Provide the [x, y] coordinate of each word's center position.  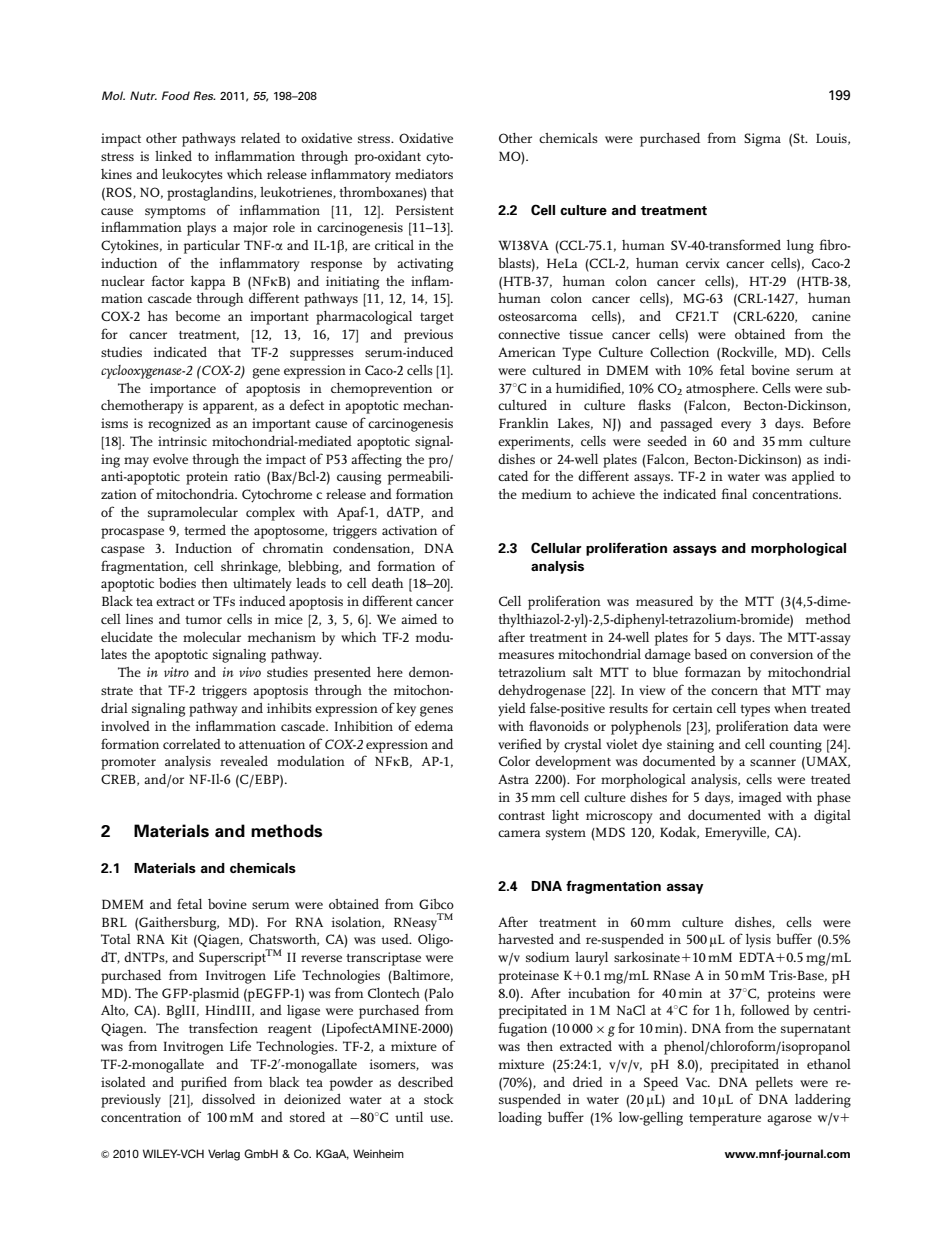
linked [173, 156]
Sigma [762, 140]
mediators [424, 174]
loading [520, 1119]
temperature [725, 1120]
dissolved [228, 1099]
